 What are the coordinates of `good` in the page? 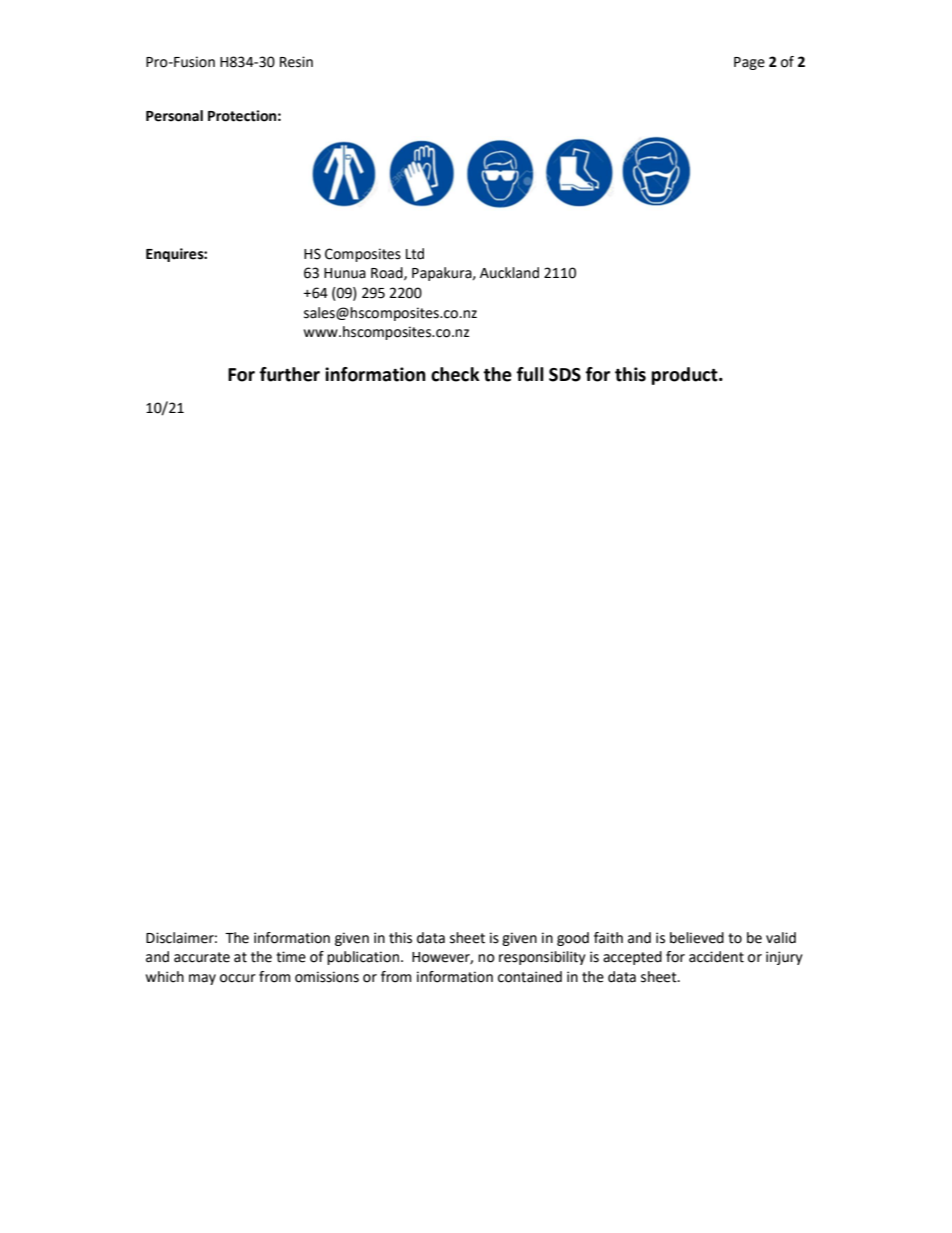 It's located at (573, 939).
